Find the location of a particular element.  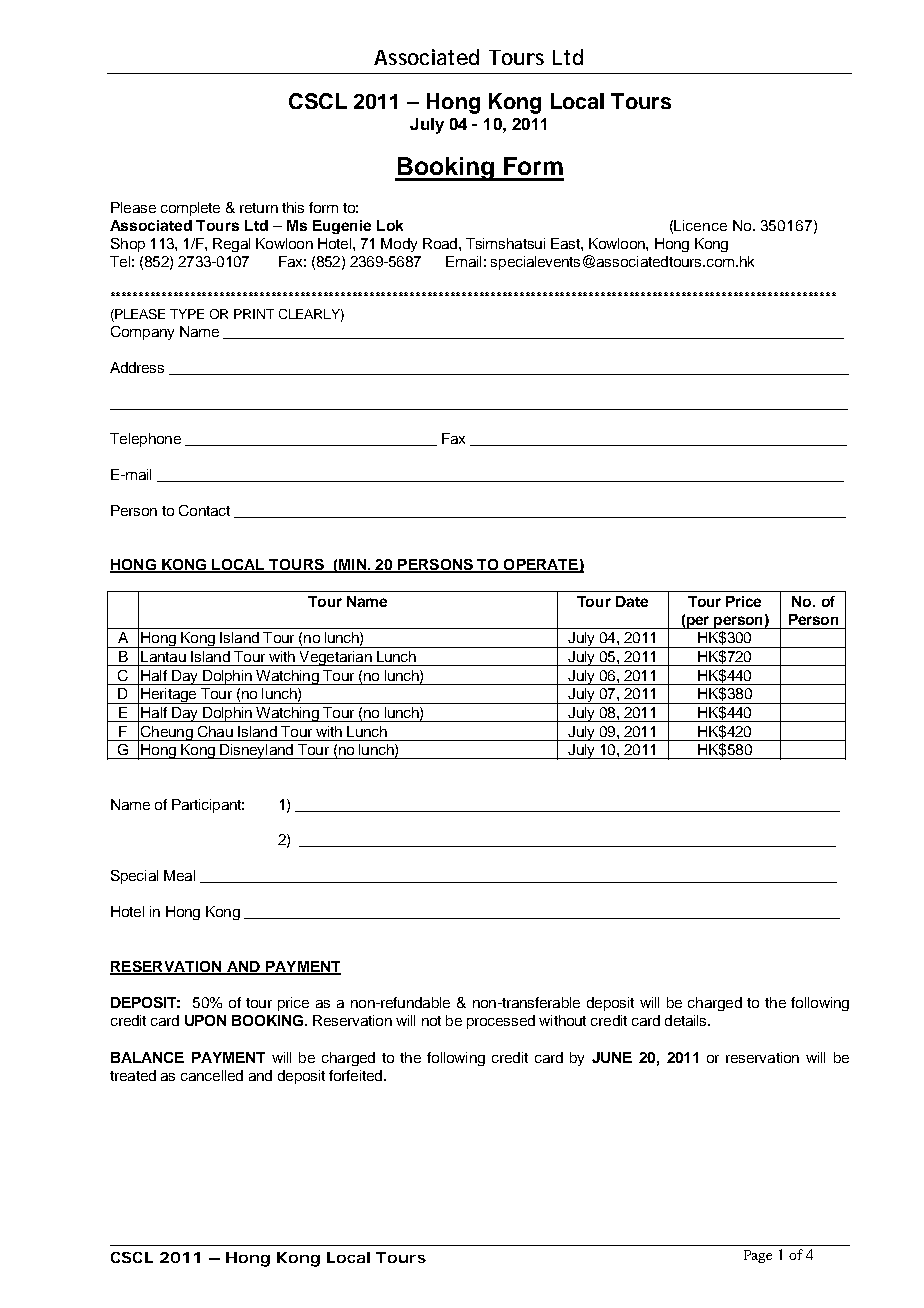

forfeited is located at coordinates (357, 1075).
